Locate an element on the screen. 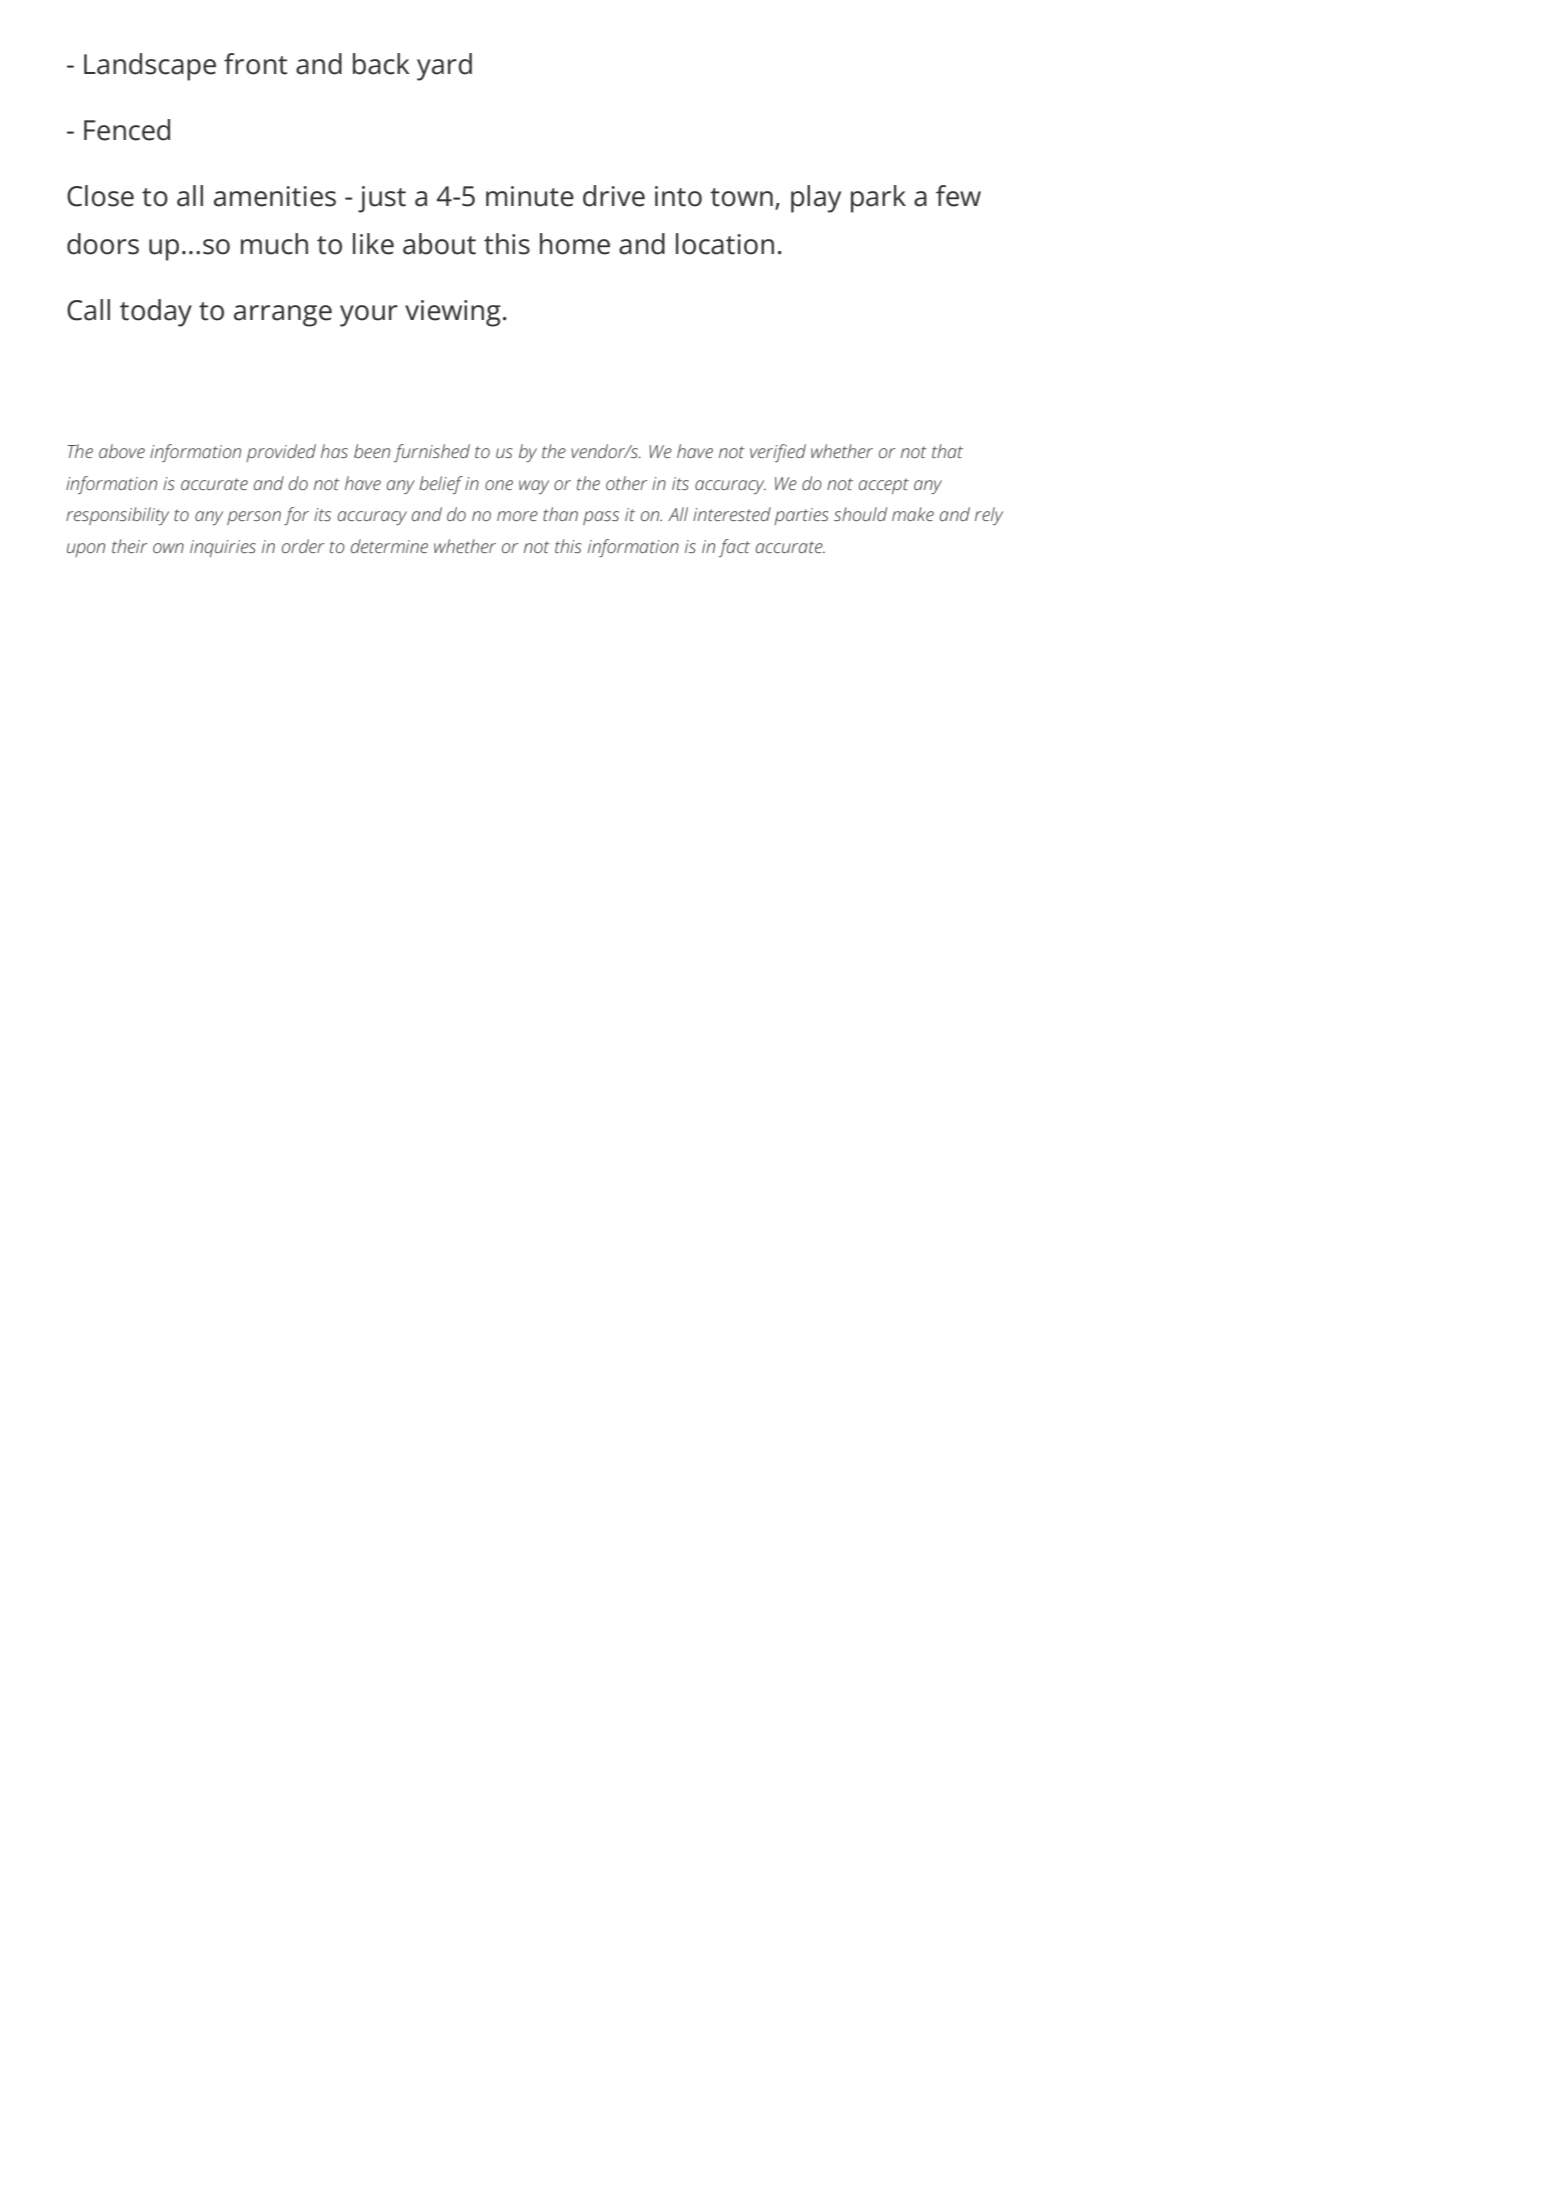  yard is located at coordinates (444, 67).
